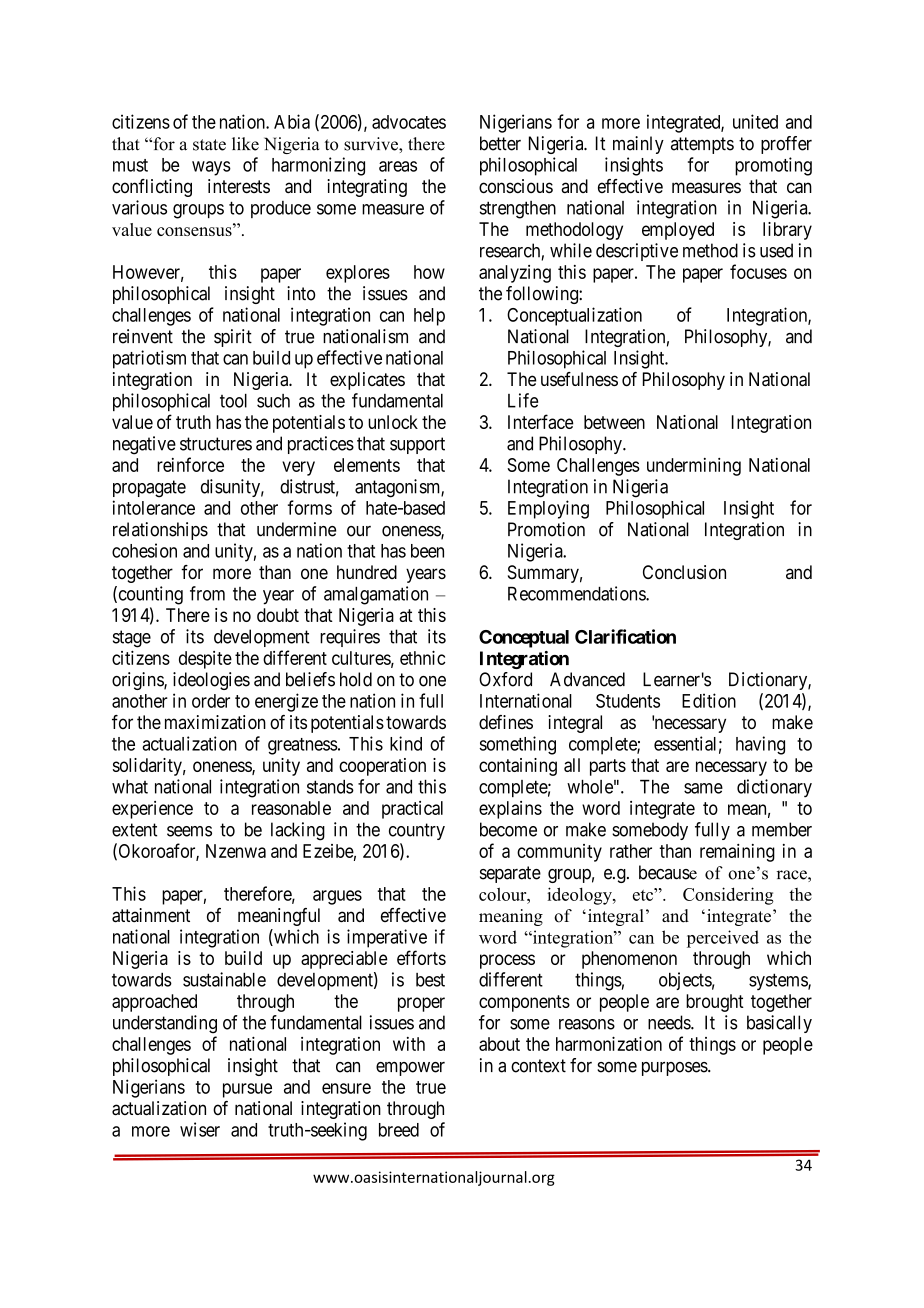 The height and width of the document is (1308, 924). I want to click on Conclusion, so click(684, 572).
